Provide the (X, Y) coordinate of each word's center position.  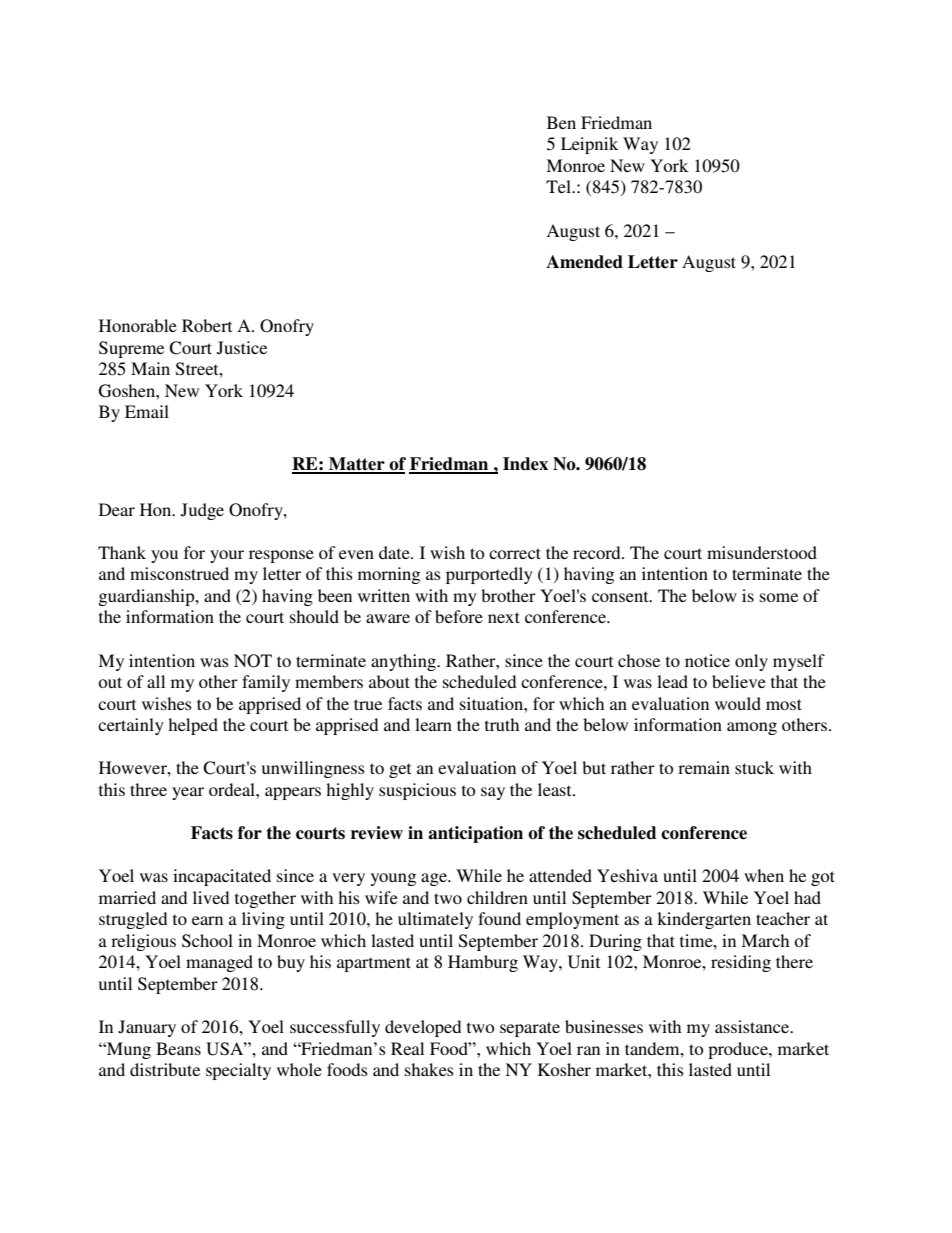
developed (423, 1028)
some (779, 597)
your (227, 556)
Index (525, 464)
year (188, 793)
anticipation (475, 834)
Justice (242, 348)
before (459, 616)
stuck (754, 767)
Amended (584, 262)
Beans (178, 1048)
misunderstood (762, 552)
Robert (207, 325)
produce (739, 1050)
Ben (561, 122)
